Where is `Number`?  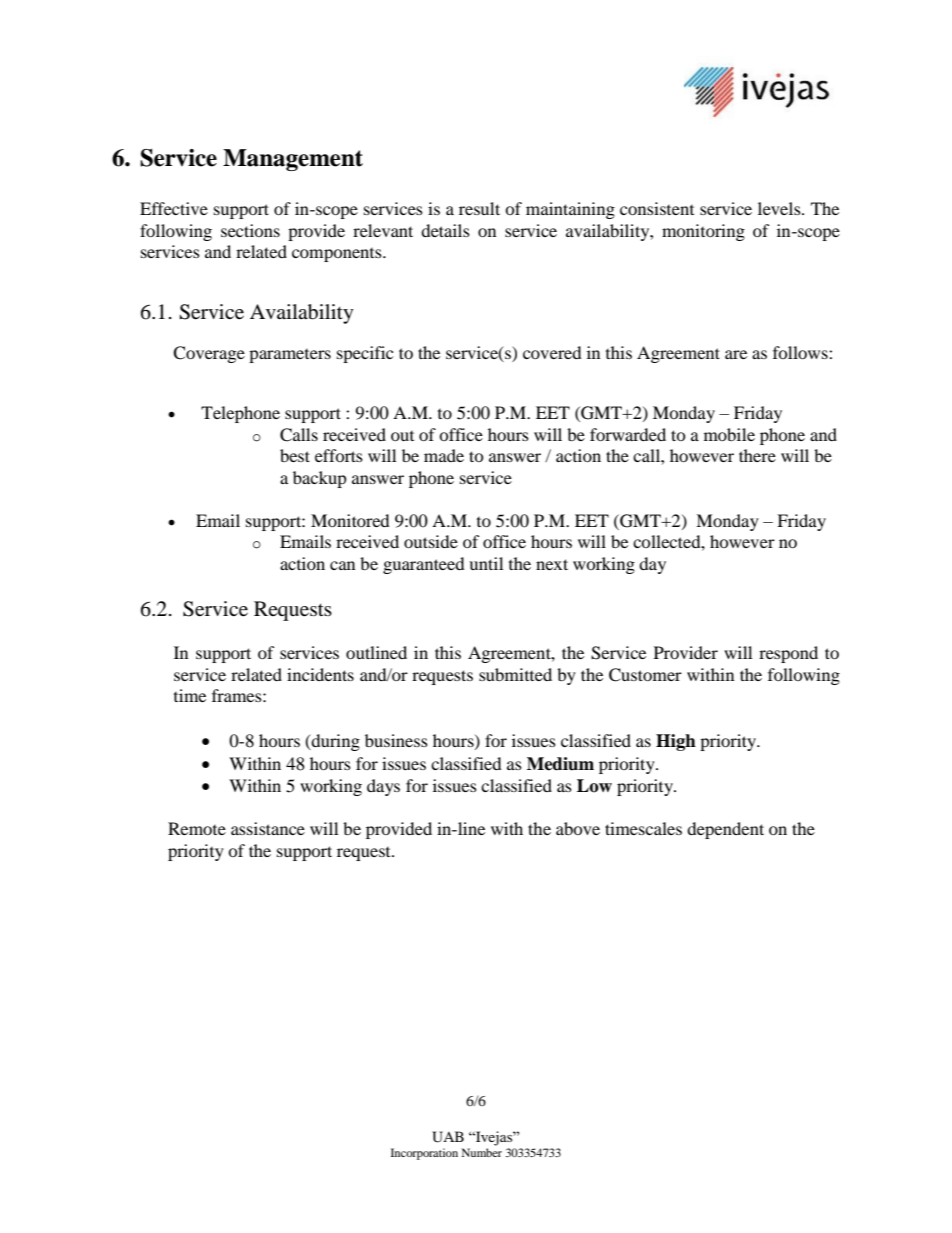 Number is located at coordinates (482, 1152).
